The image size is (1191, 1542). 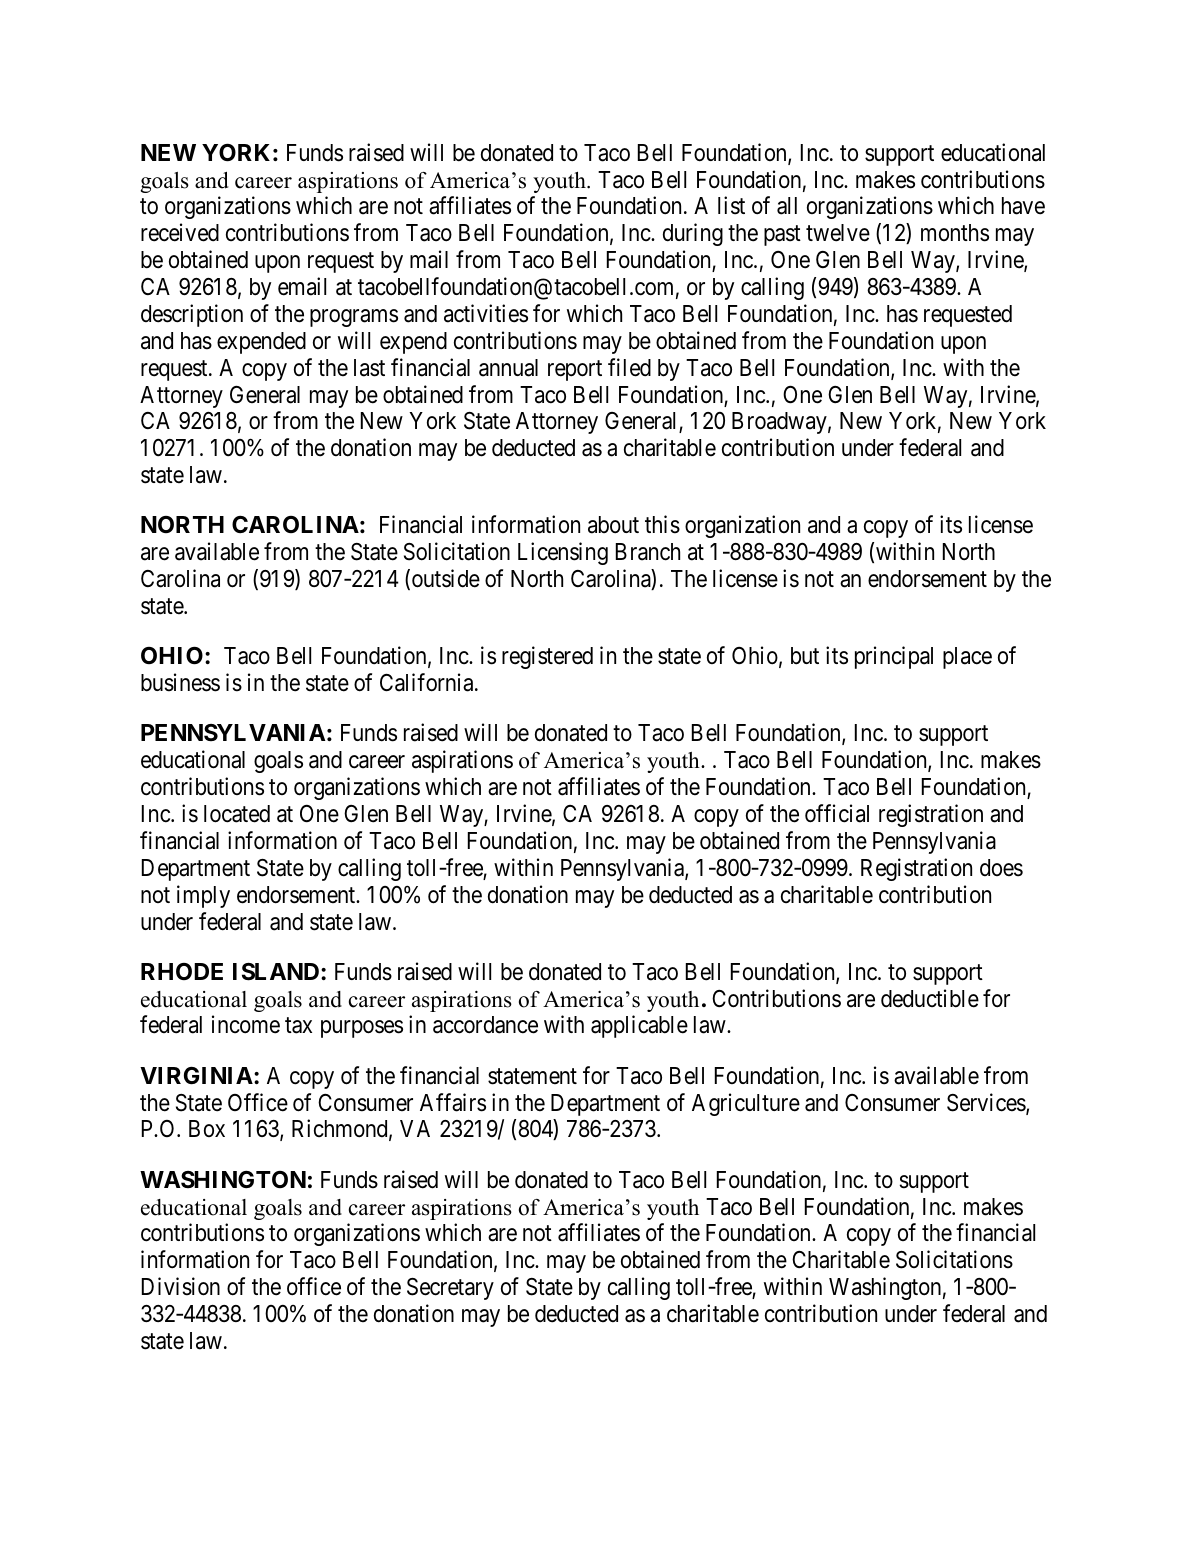 What do you see at coordinates (955, 233) in the page?
I see `months` at bounding box center [955, 233].
